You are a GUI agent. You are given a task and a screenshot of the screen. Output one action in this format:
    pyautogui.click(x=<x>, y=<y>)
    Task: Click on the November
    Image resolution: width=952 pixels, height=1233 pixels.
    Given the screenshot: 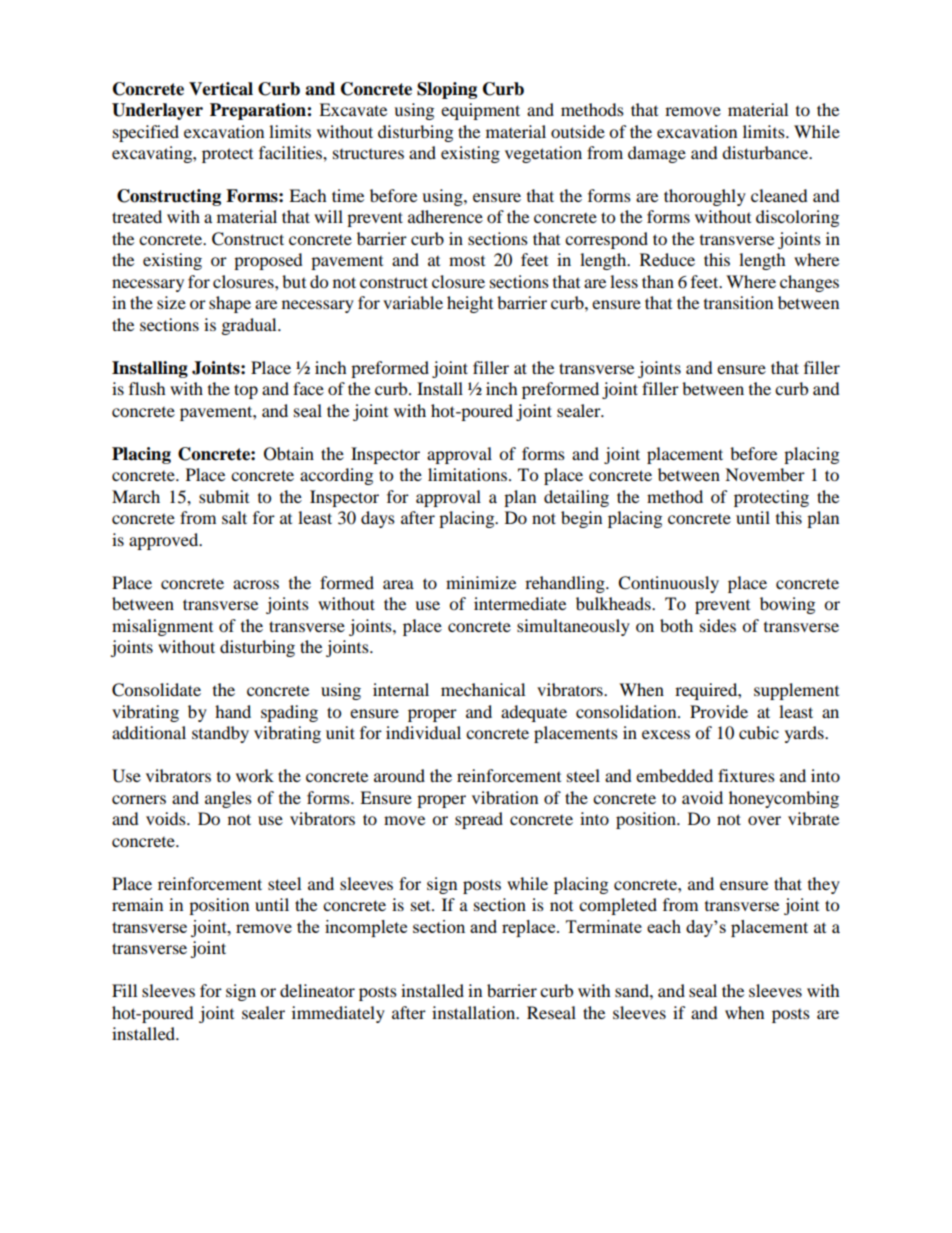 What is the action you would take?
    pyautogui.click(x=765, y=474)
